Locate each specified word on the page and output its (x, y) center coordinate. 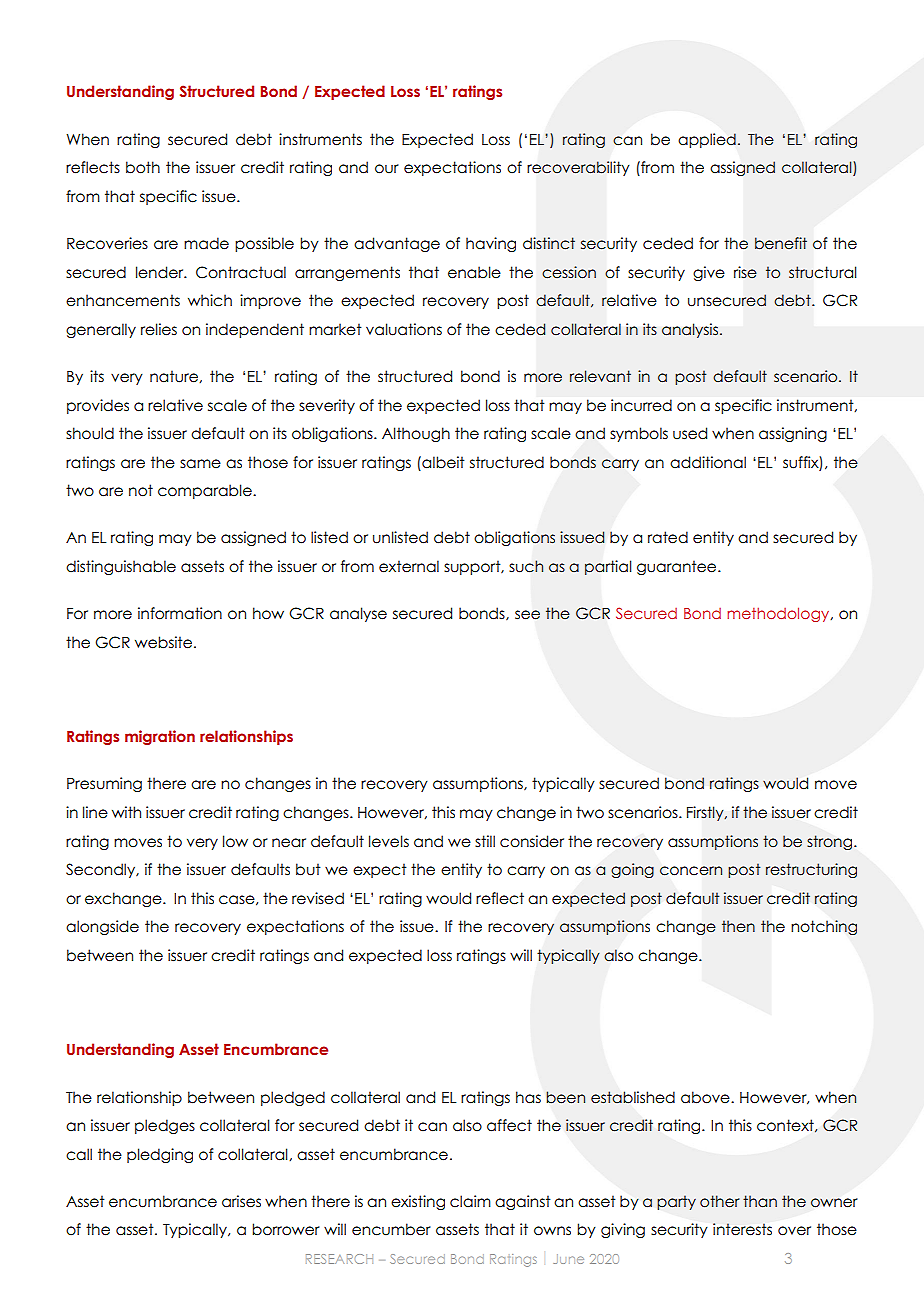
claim (470, 1201)
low (235, 841)
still (485, 841)
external (409, 566)
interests (742, 1229)
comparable (206, 491)
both (143, 167)
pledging (160, 1155)
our (387, 169)
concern (691, 871)
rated (668, 537)
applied (707, 140)
